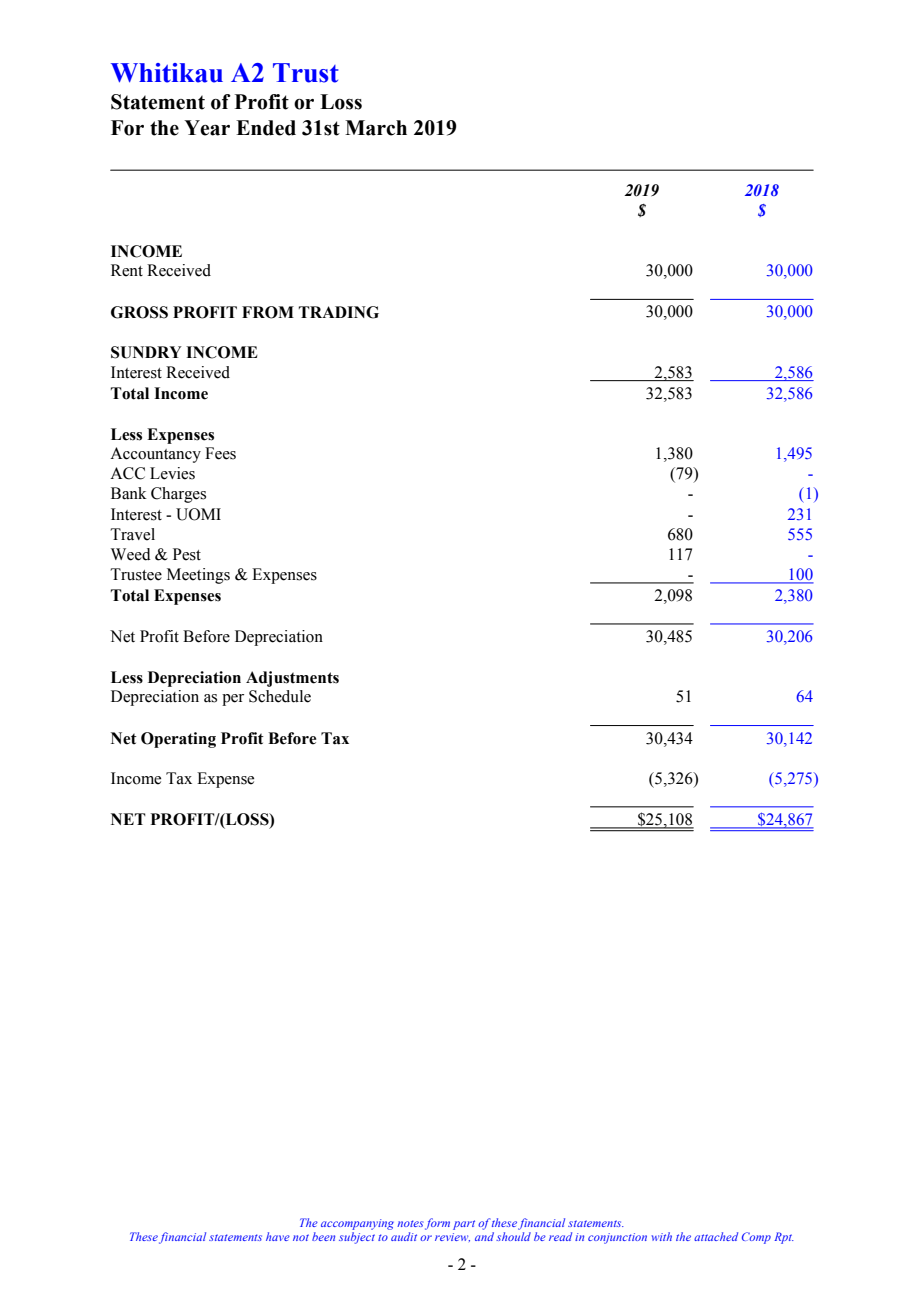 This screenshot has height=1308, width=924. What do you see at coordinates (278, 1236) in the screenshot?
I see `have` at bounding box center [278, 1236].
